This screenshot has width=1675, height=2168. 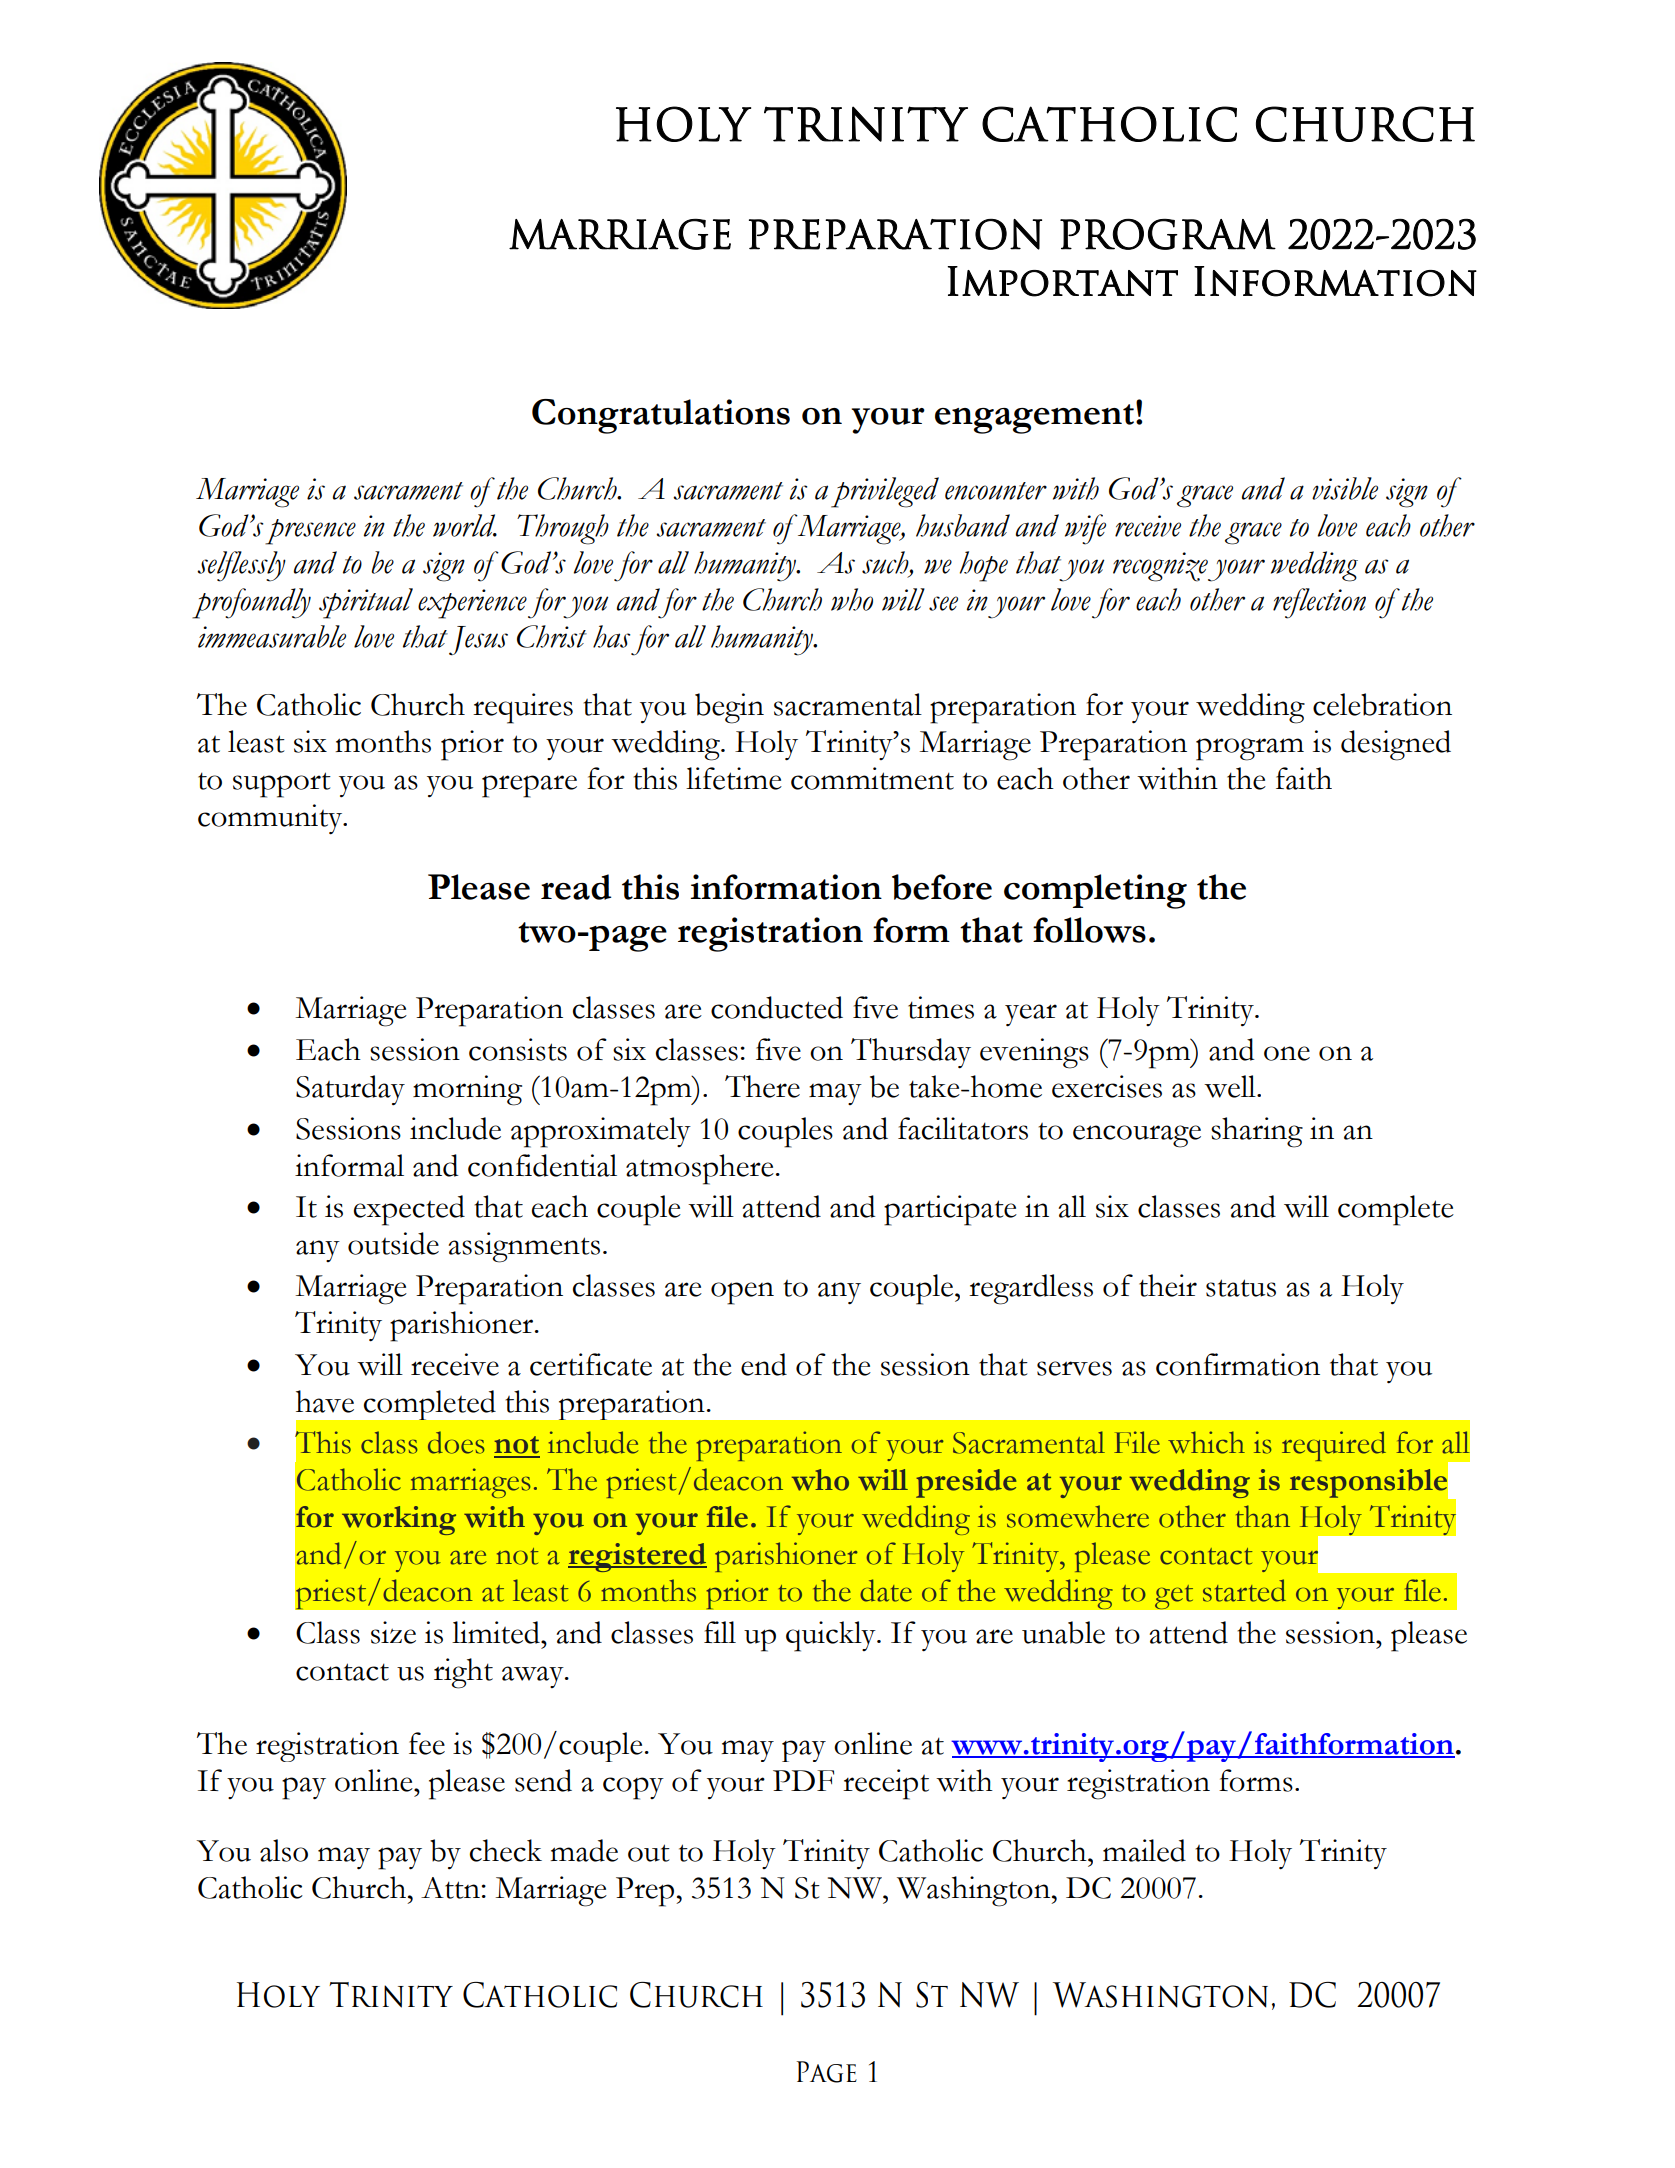 What do you see at coordinates (1063, 281) in the screenshot?
I see `Important` at bounding box center [1063, 281].
